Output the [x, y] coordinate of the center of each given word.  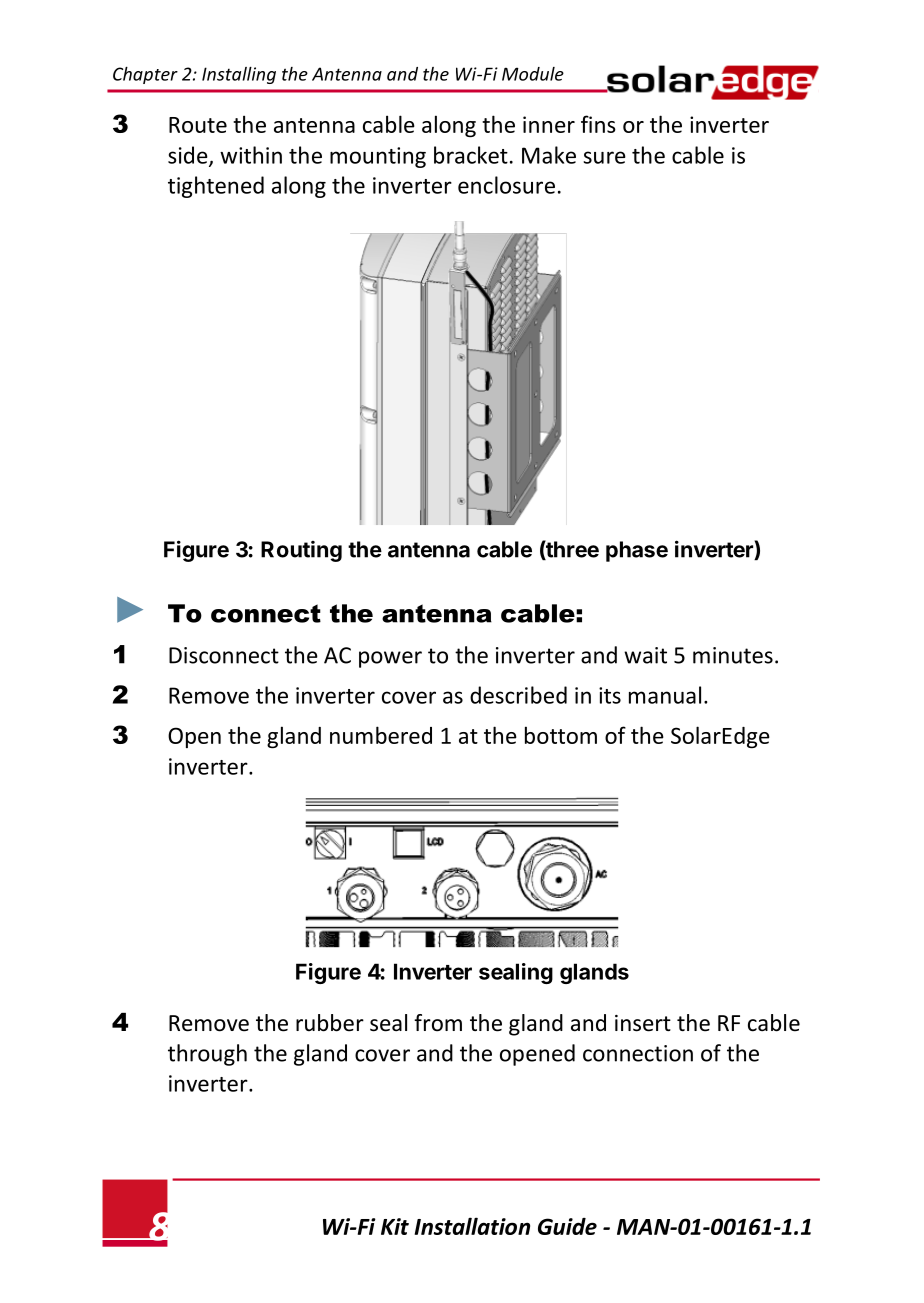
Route [198, 125]
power [390, 659]
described [518, 695]
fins [598, 124]
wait [645, 655]
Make [549, 155]
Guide [567, 1226]
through [207, 1055]
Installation [472, 1226]
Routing [301, 551]
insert [643, 1023]
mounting [378, 157]
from [438, 1023]
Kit [395, 1226]
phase [637, 551]
